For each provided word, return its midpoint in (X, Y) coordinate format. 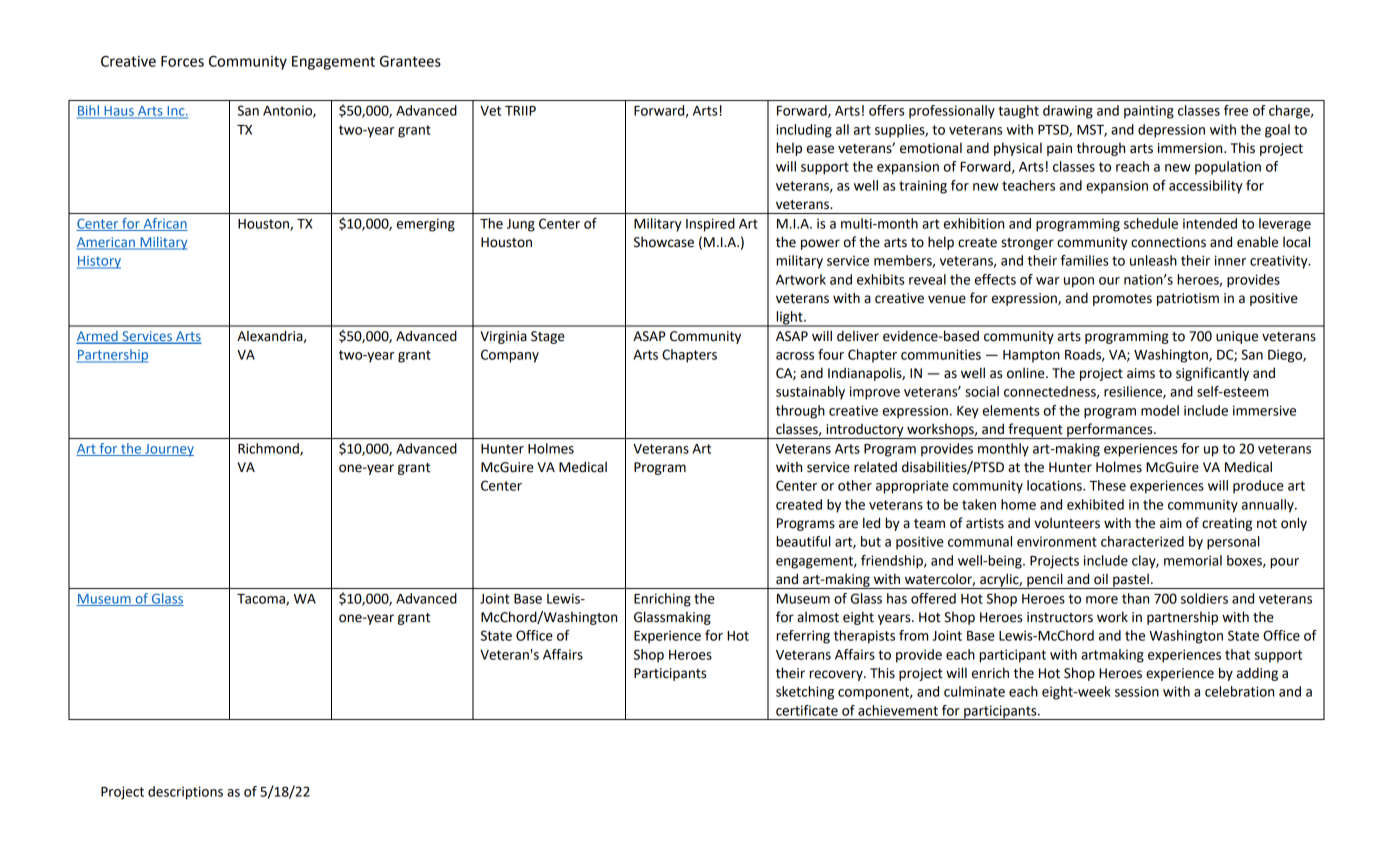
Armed (98, 337)
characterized (1142, 541)
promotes (1122, 300)
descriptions (185, 793)
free (1236, 110)
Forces (182, 61)
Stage (548, 337)
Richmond (269, 449)
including (804, 131)
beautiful (803, 541)
